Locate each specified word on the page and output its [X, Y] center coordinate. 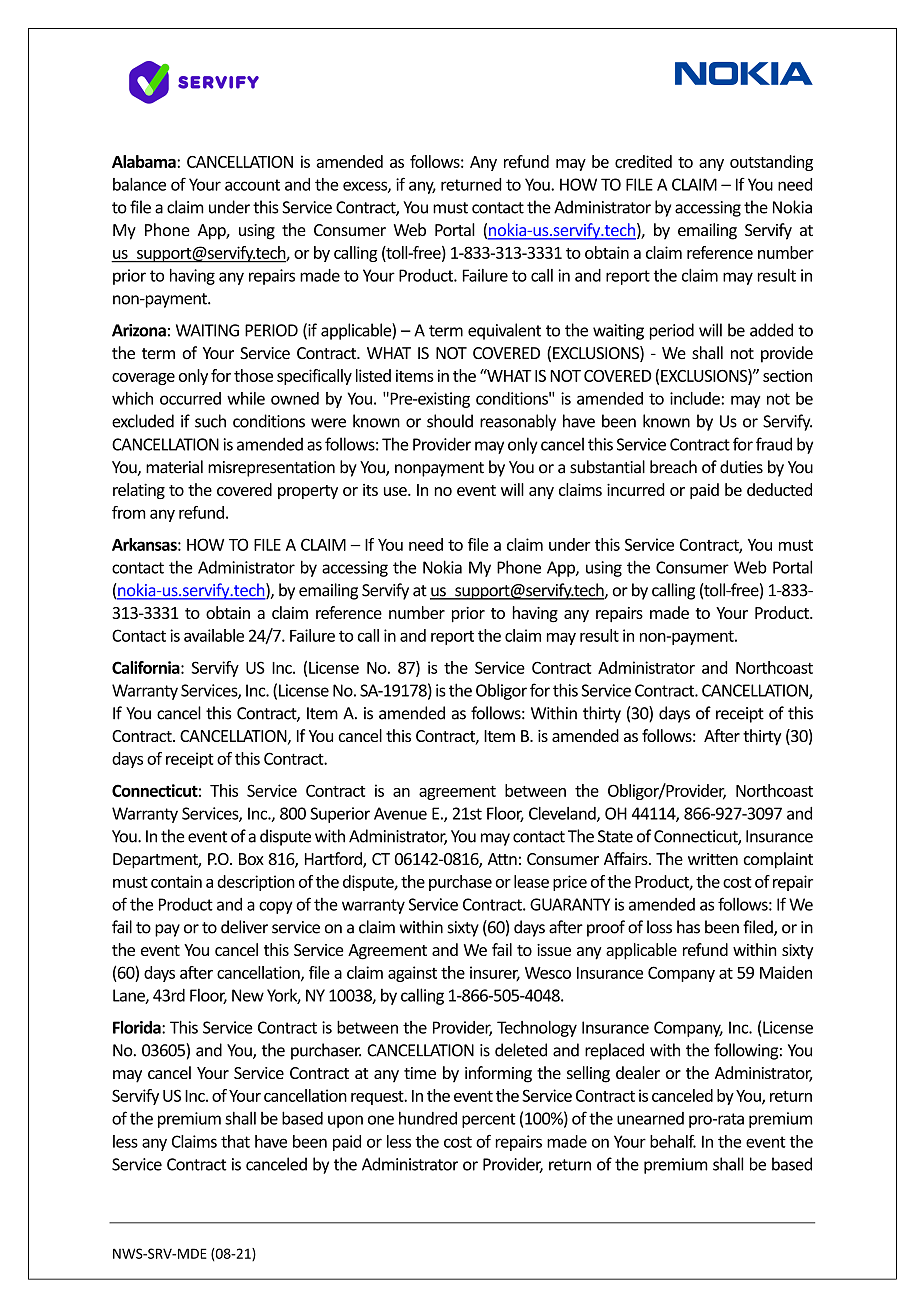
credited [643, 161]
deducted [779, 489]
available [214, 635]
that [235, 1141]
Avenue [400, 813]
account [252, 185]
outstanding [771, 163]
